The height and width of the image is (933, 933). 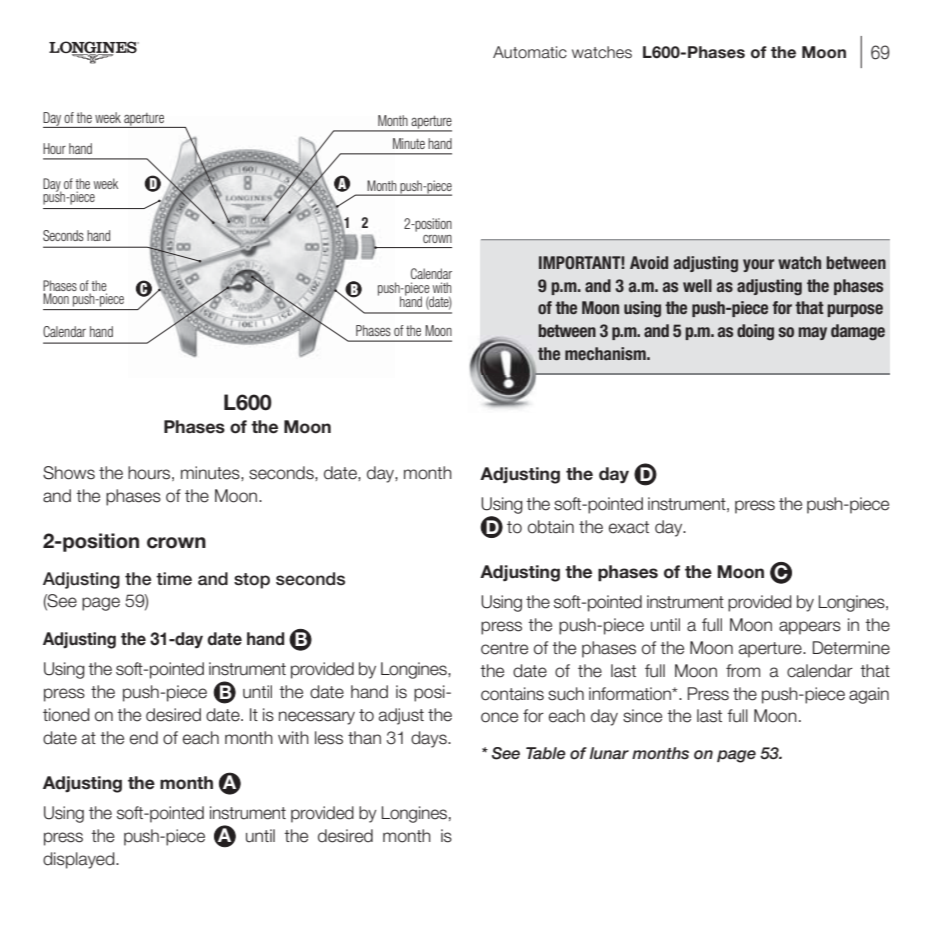 What do you see at coordinates (69, 473) in the image?
I see `Shows` at bounding box center [69, 473].
